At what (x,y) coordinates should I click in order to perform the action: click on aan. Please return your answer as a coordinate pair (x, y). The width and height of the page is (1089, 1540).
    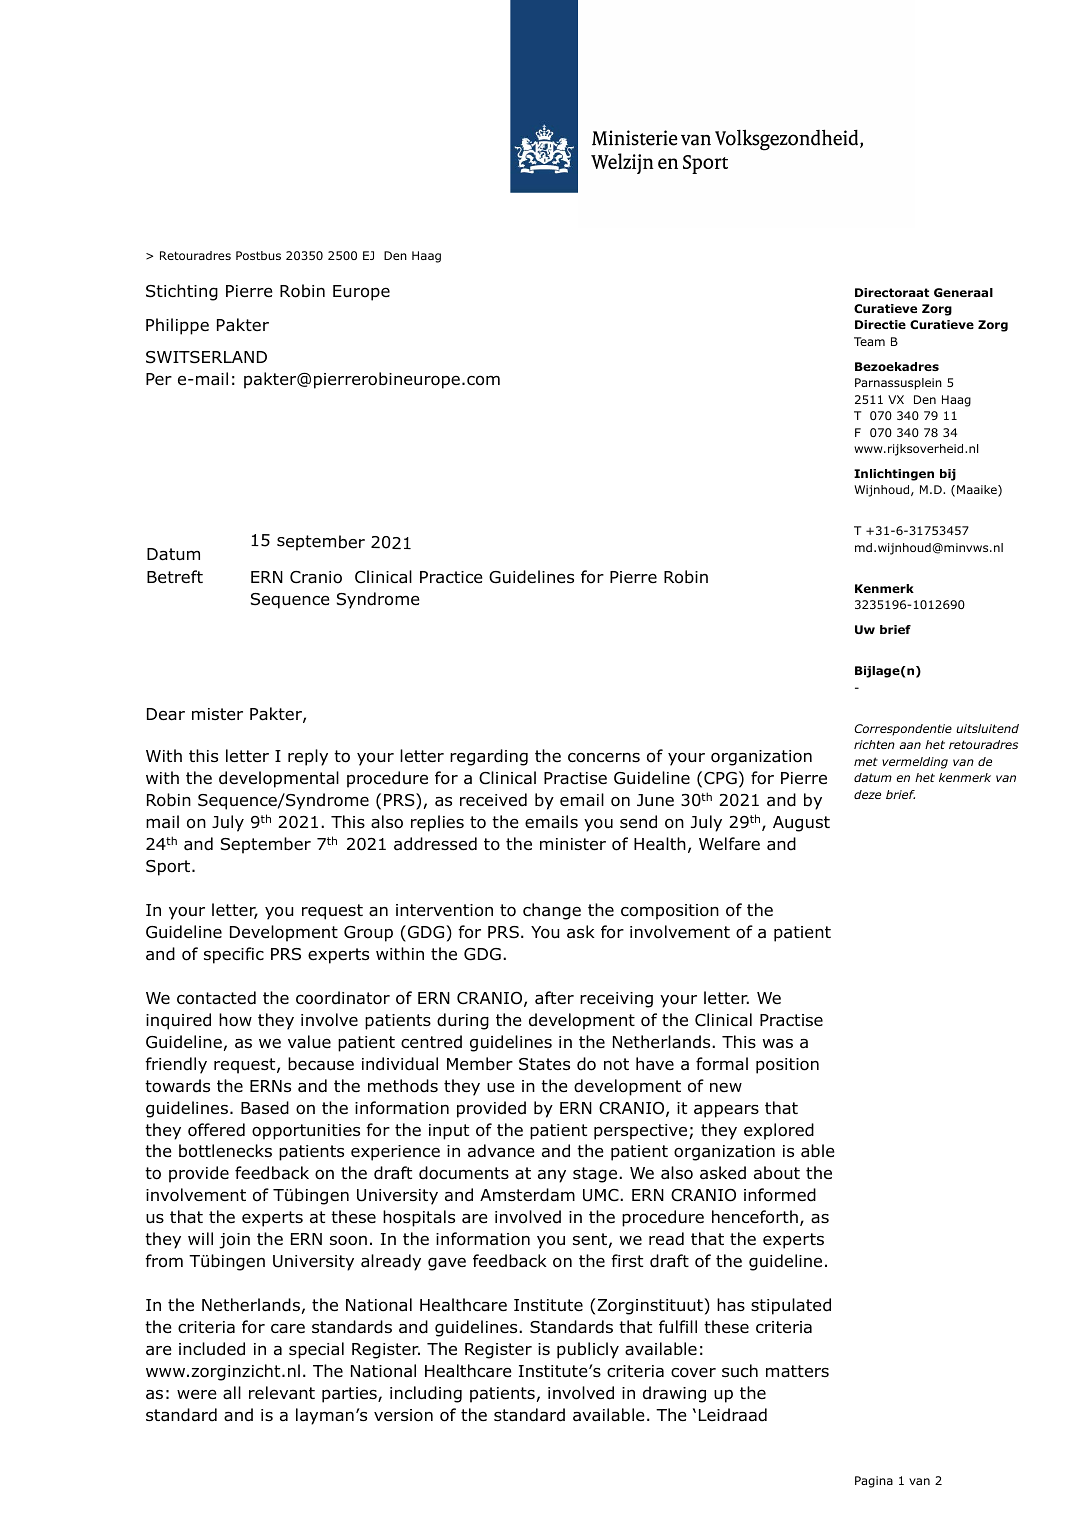
    Looking at the image, I should click on (910, 745).
